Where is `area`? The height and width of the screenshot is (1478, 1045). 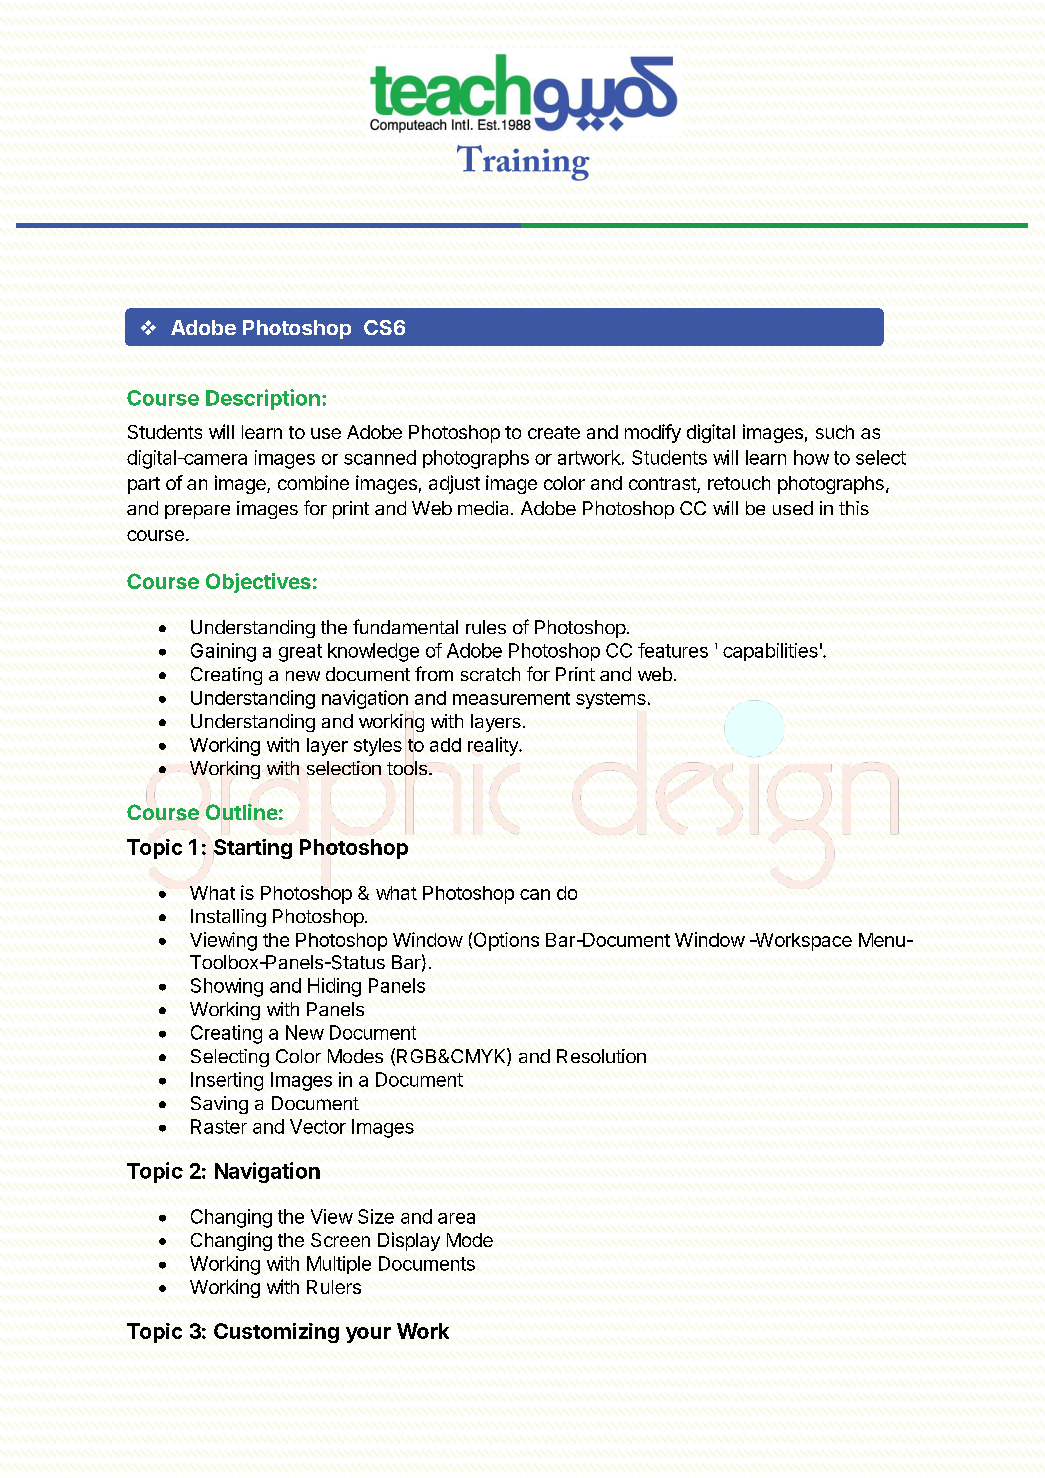 area is located at coordinates (456, 1218).
